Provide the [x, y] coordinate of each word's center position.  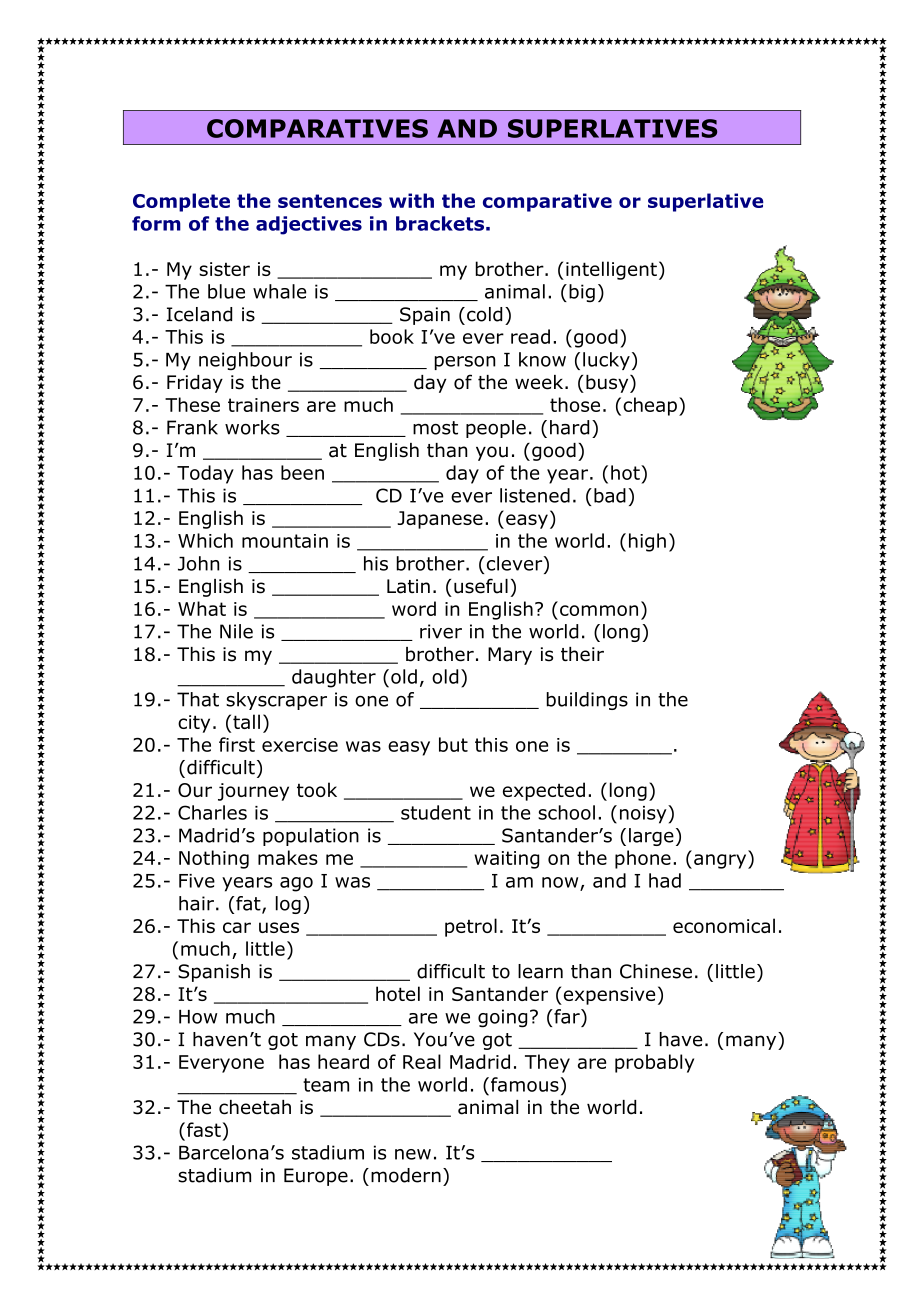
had [665, 880]
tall [246, 721]
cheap [650, 406]
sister [224, 269]
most [435, 428]
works [252, 427]
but [453, 744]
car [237, 927]
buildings [587, 701]
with [411, 200]
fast [202, 1131]
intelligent [611, 270]
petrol [471, 927]
